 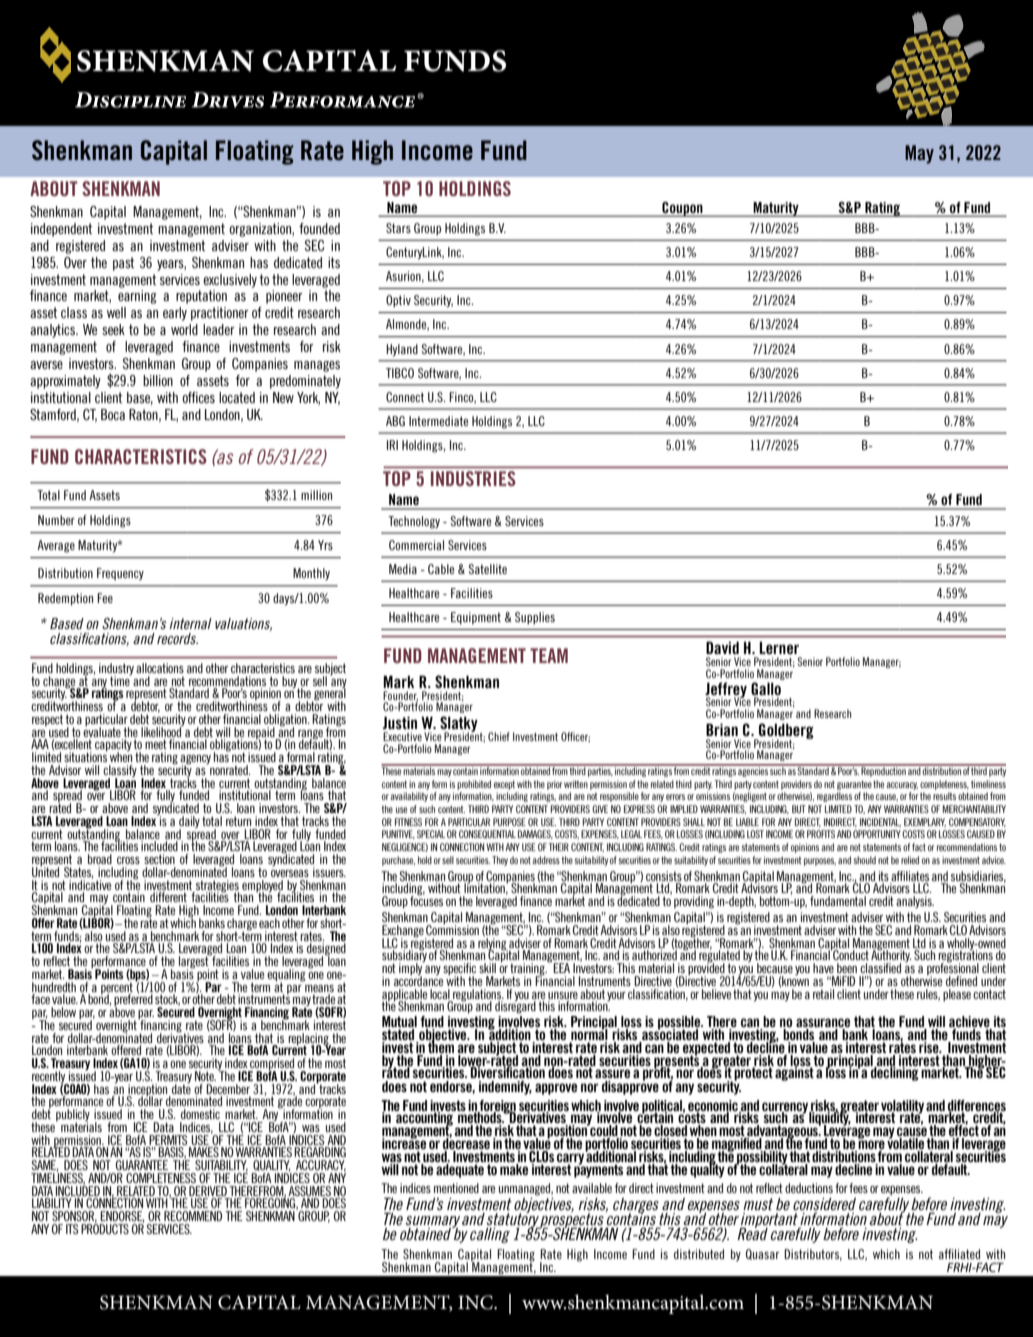 I want to click on calling, so click(x=490, y=1235).
